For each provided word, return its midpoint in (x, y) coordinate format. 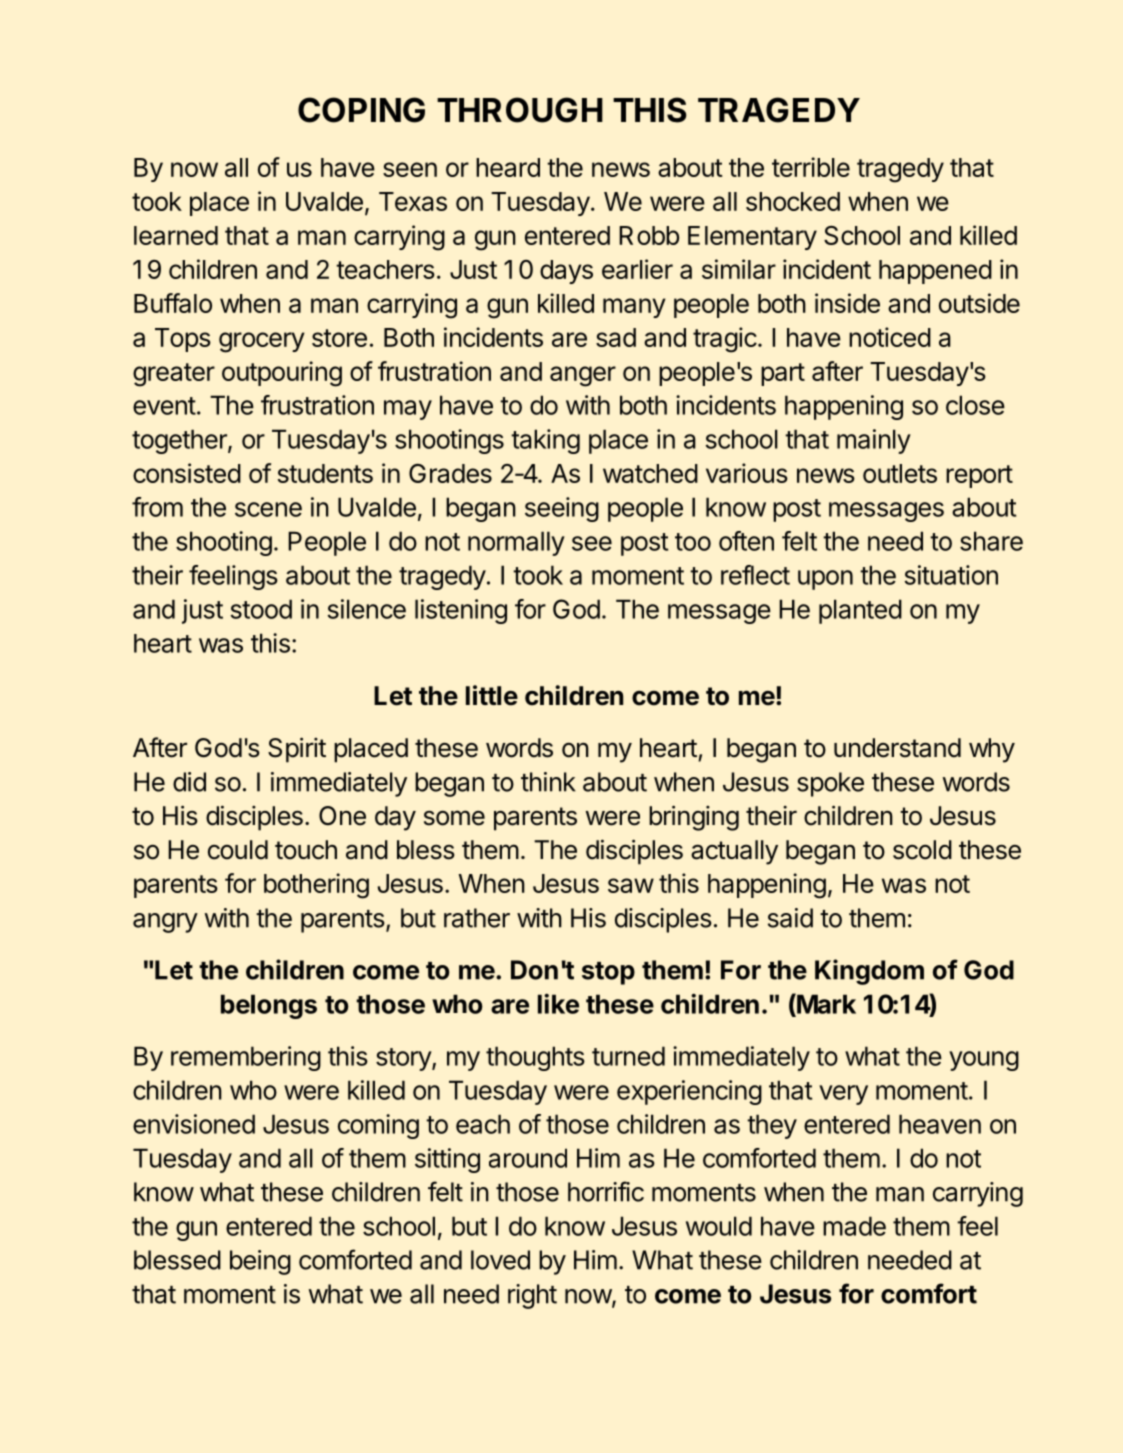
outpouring (282, 374)
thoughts (535, 1058)
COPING (361, 110)
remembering (246, 1058)
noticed (890, 337)
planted (860, 611)
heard (508, 167)
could (238, 850)
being (260, 1262)
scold (922, 850)
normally (516, 543)
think (548, 782)
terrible (811, 167)
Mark (825, 1004)
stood (261, 609)
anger (583, 376)
